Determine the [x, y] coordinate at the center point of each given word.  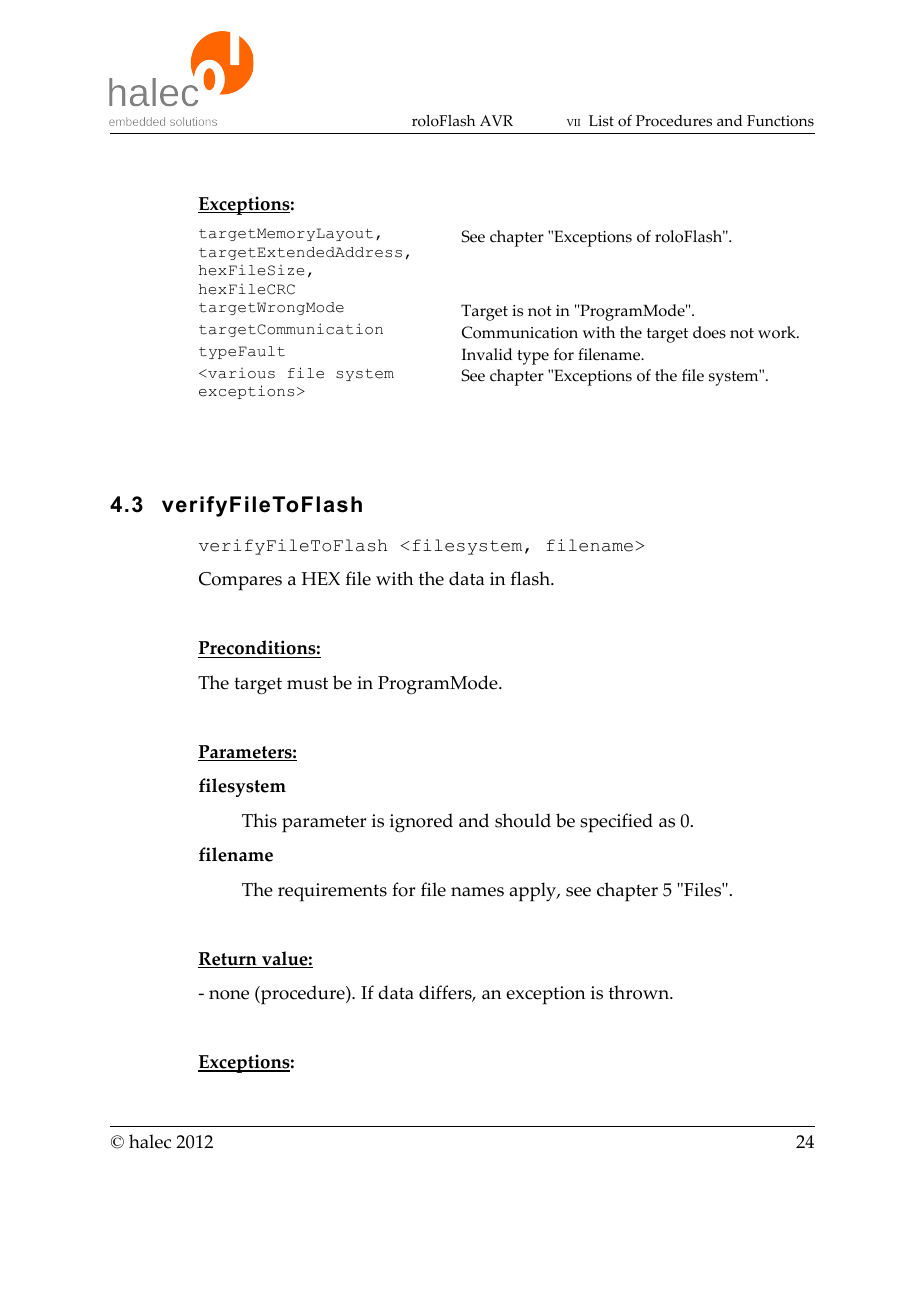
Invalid [487, 354]
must [307, 683]
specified [616, 823]
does [709, 332]
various [240, 373]
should [523, 820]
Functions [780, 121]
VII [573, 122]
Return [228, 960]
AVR [496, 120]
